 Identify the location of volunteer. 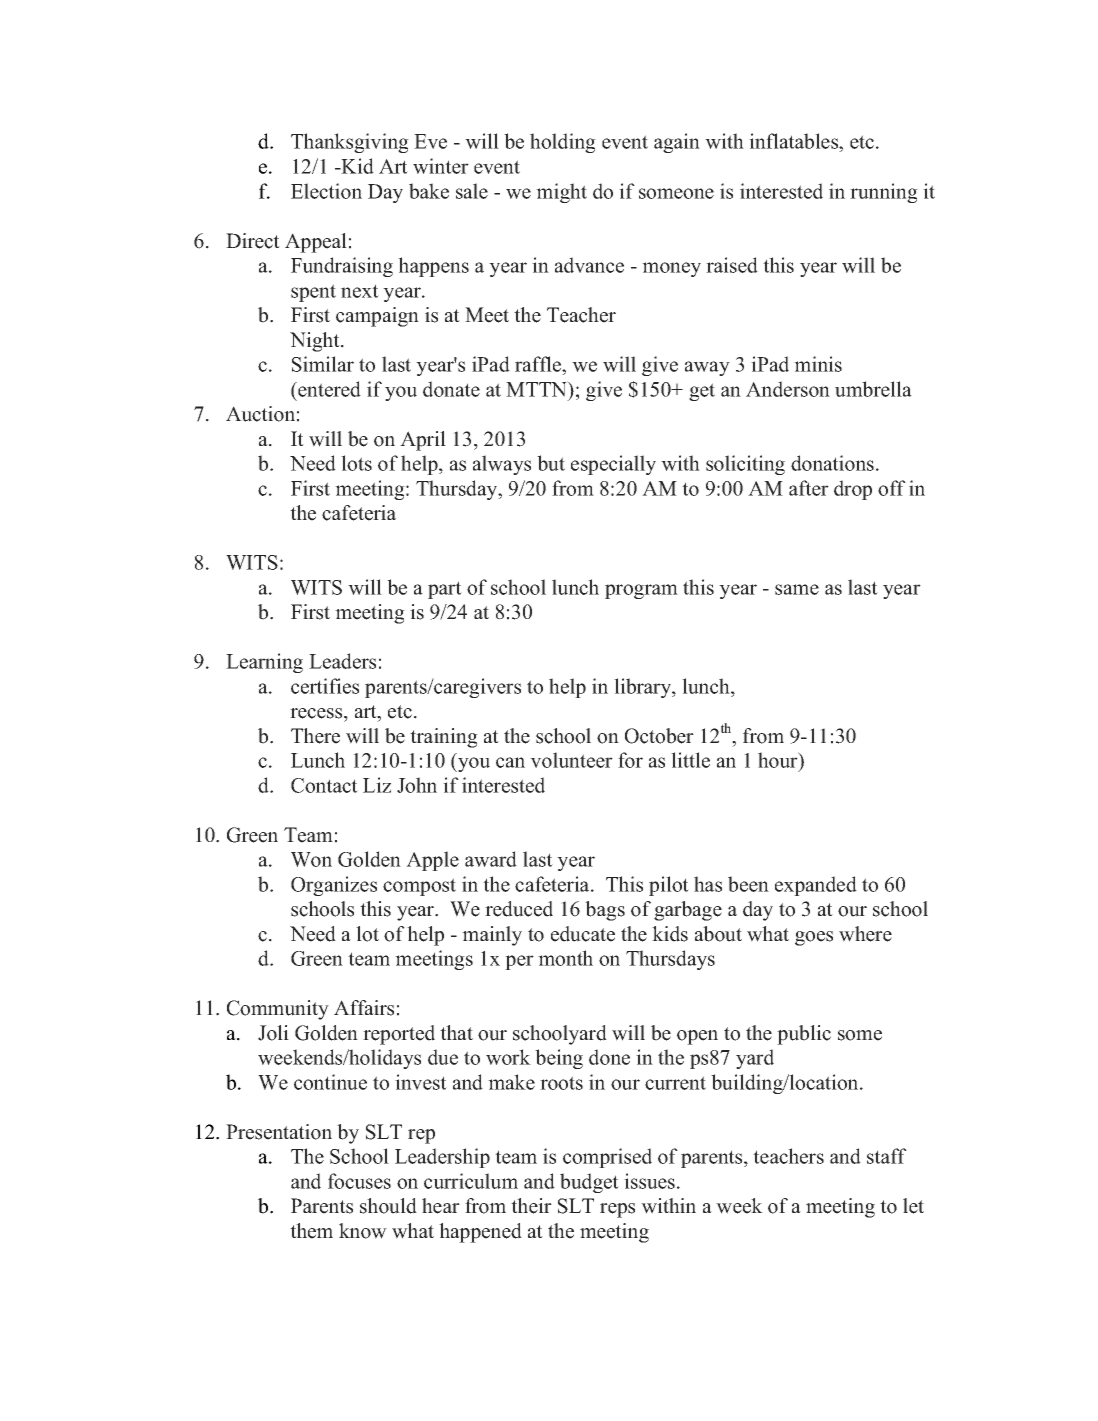
(571, 760).
